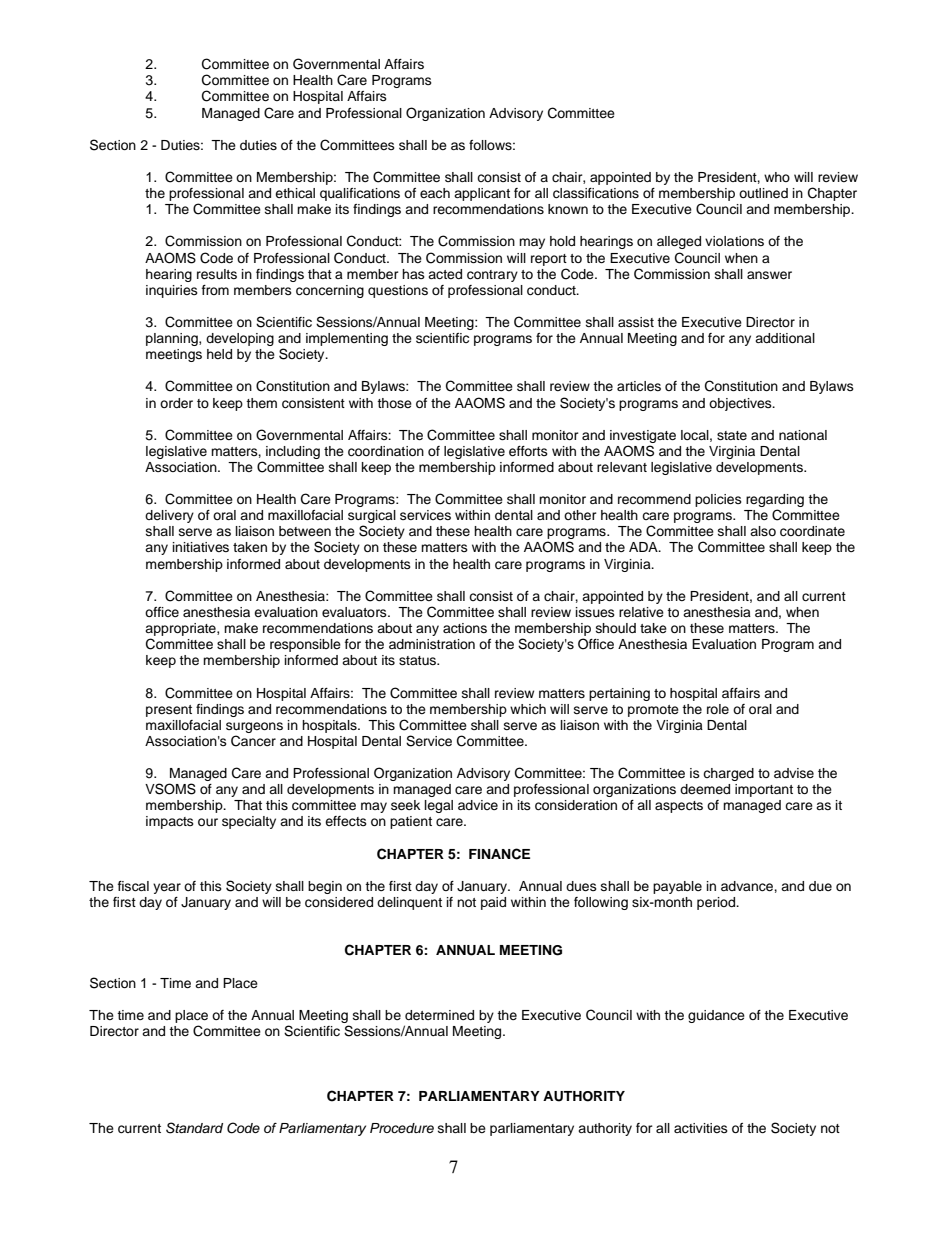  I want to click on policies, so click(718, 500).
